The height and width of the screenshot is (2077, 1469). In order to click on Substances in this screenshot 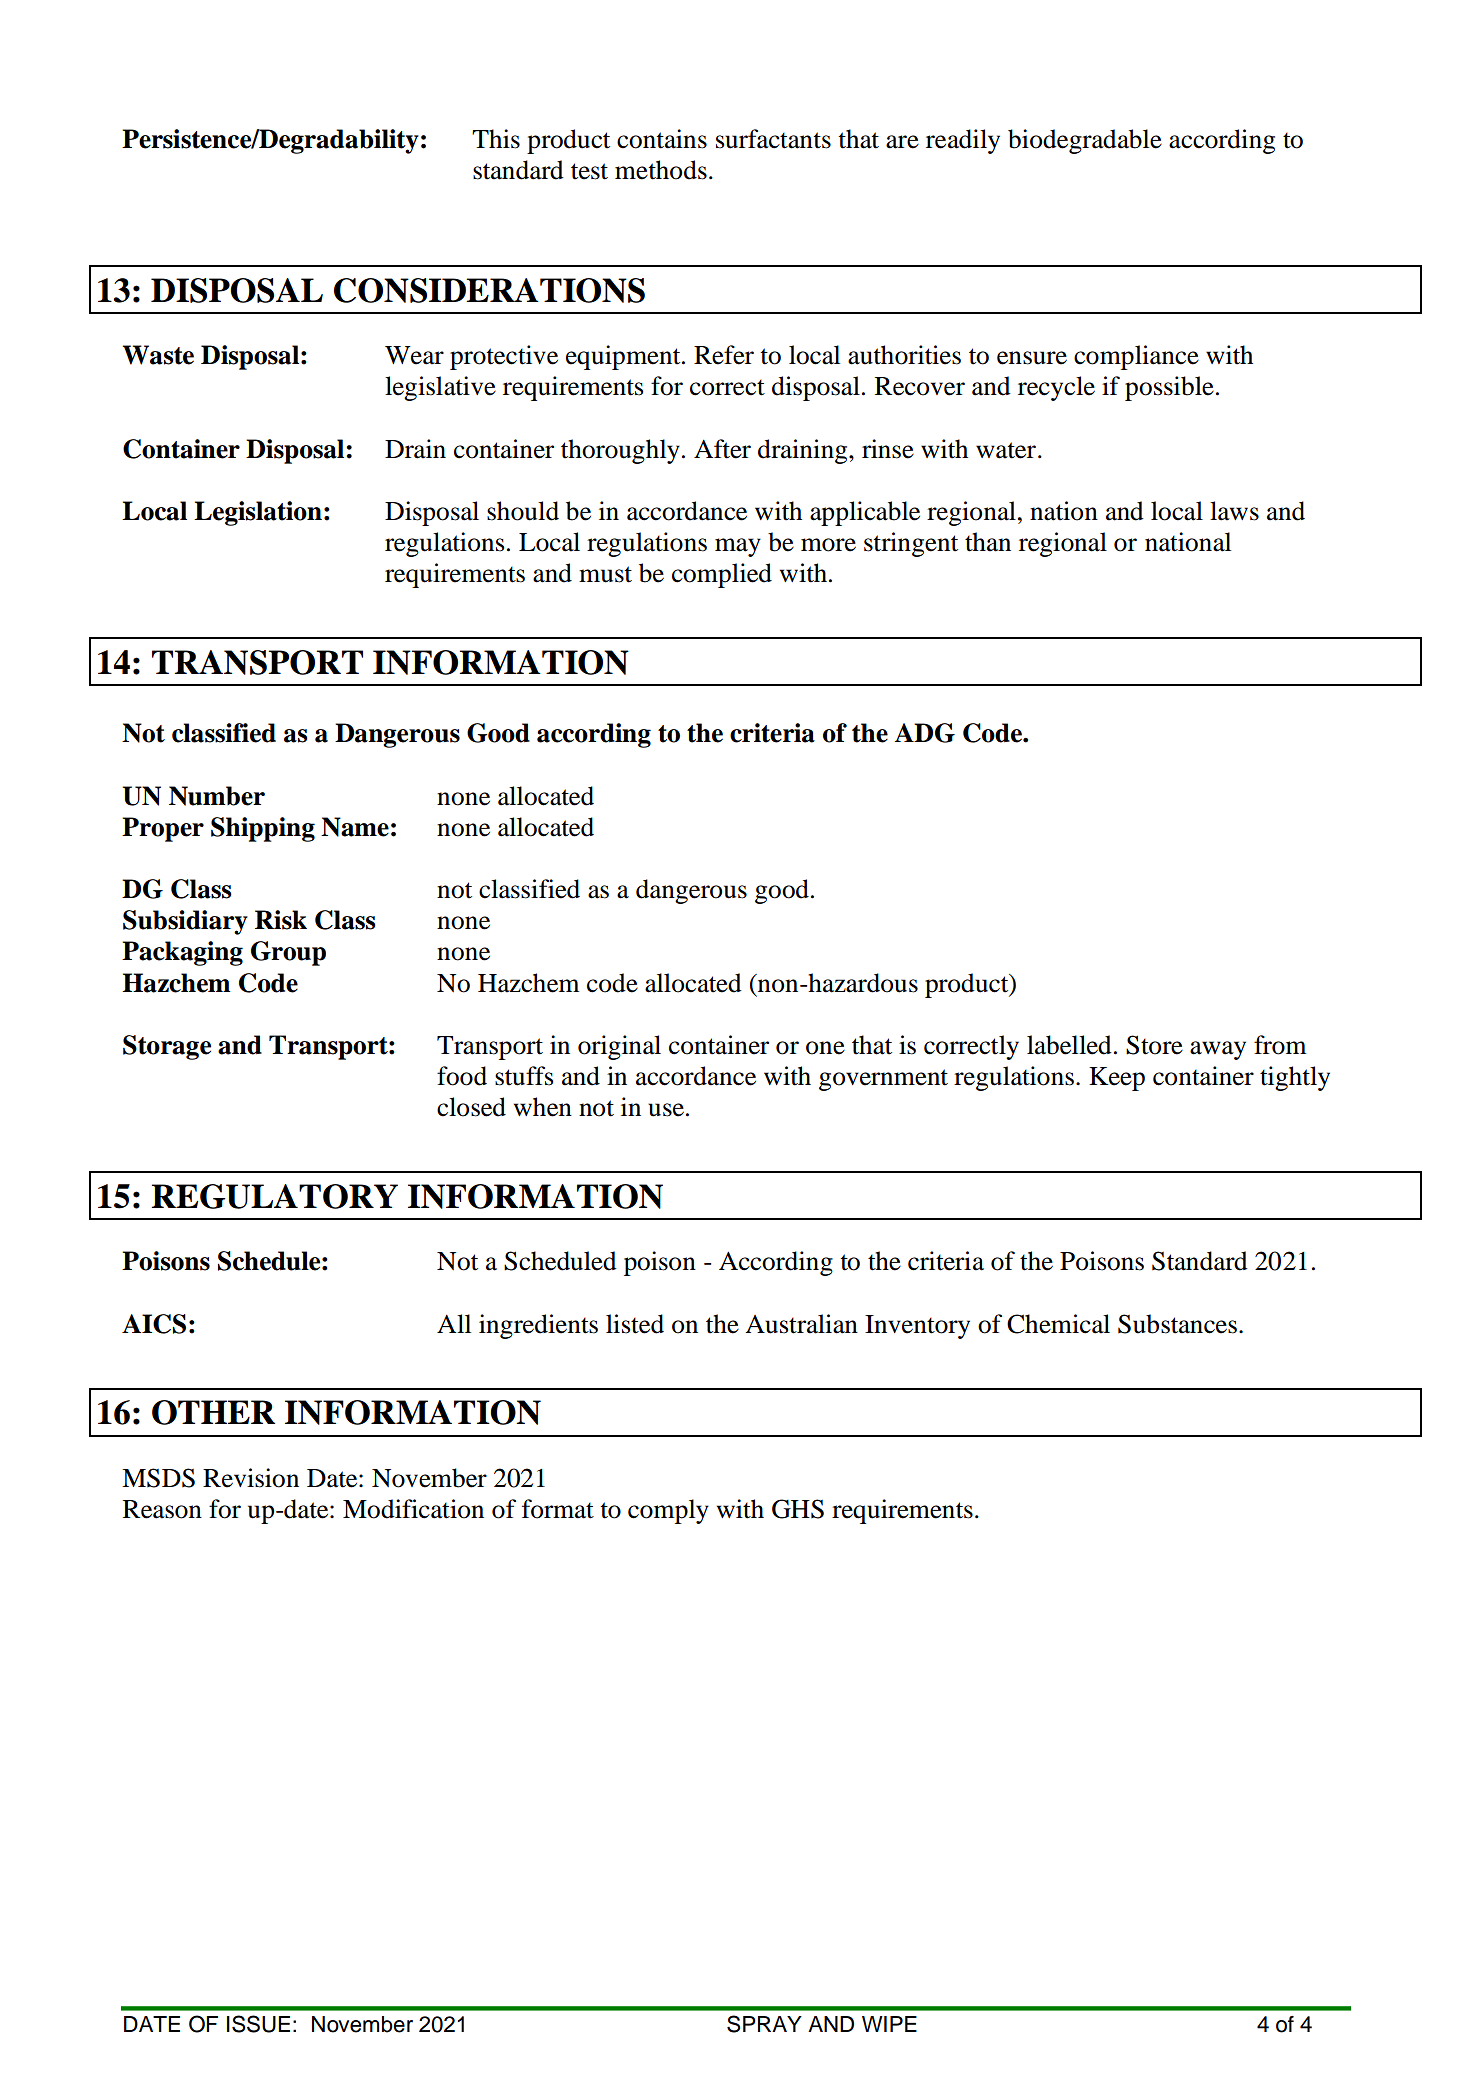, I will do `click(1177, 1324)`.
